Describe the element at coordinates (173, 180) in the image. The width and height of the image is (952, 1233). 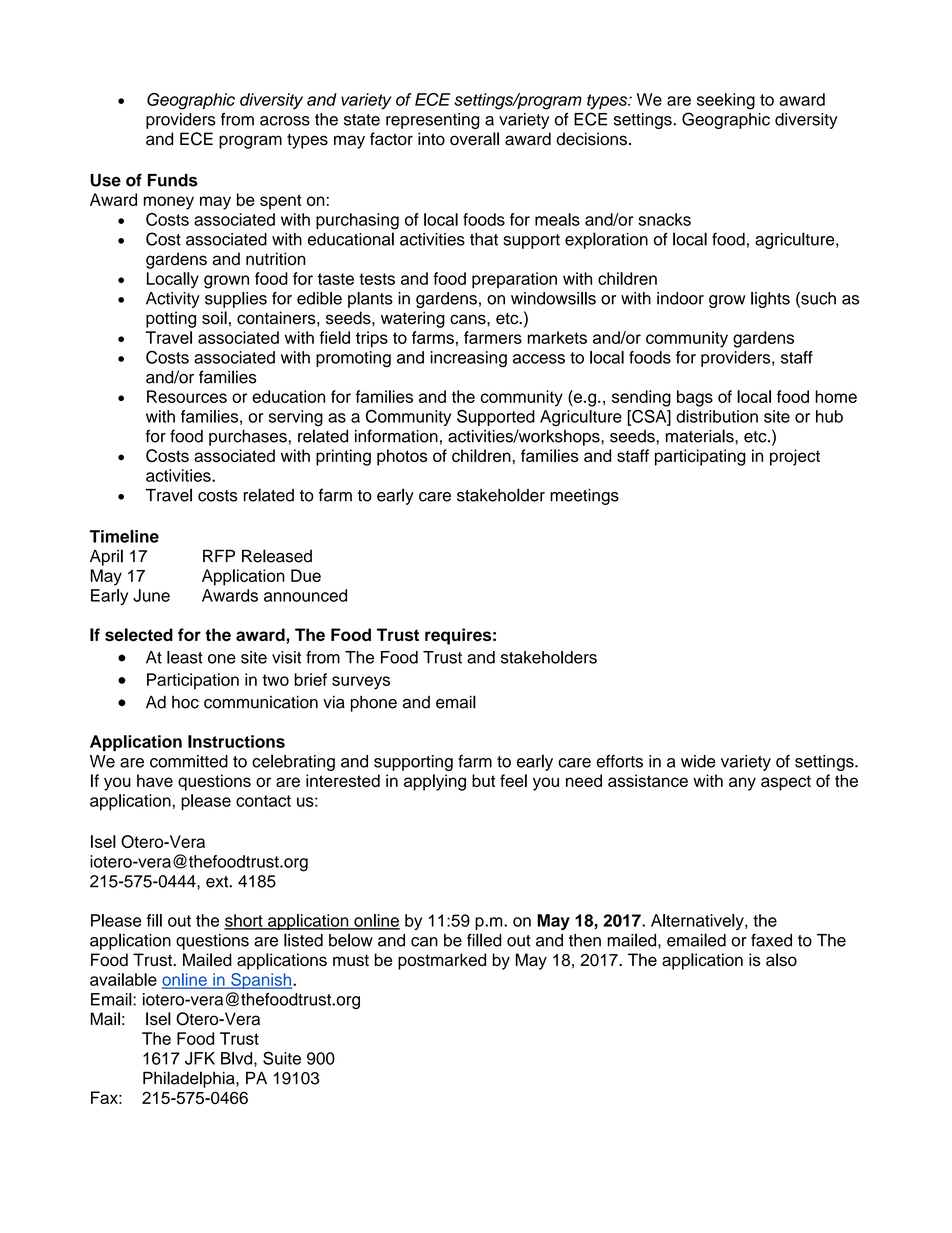
I see `Funds` at that location.
